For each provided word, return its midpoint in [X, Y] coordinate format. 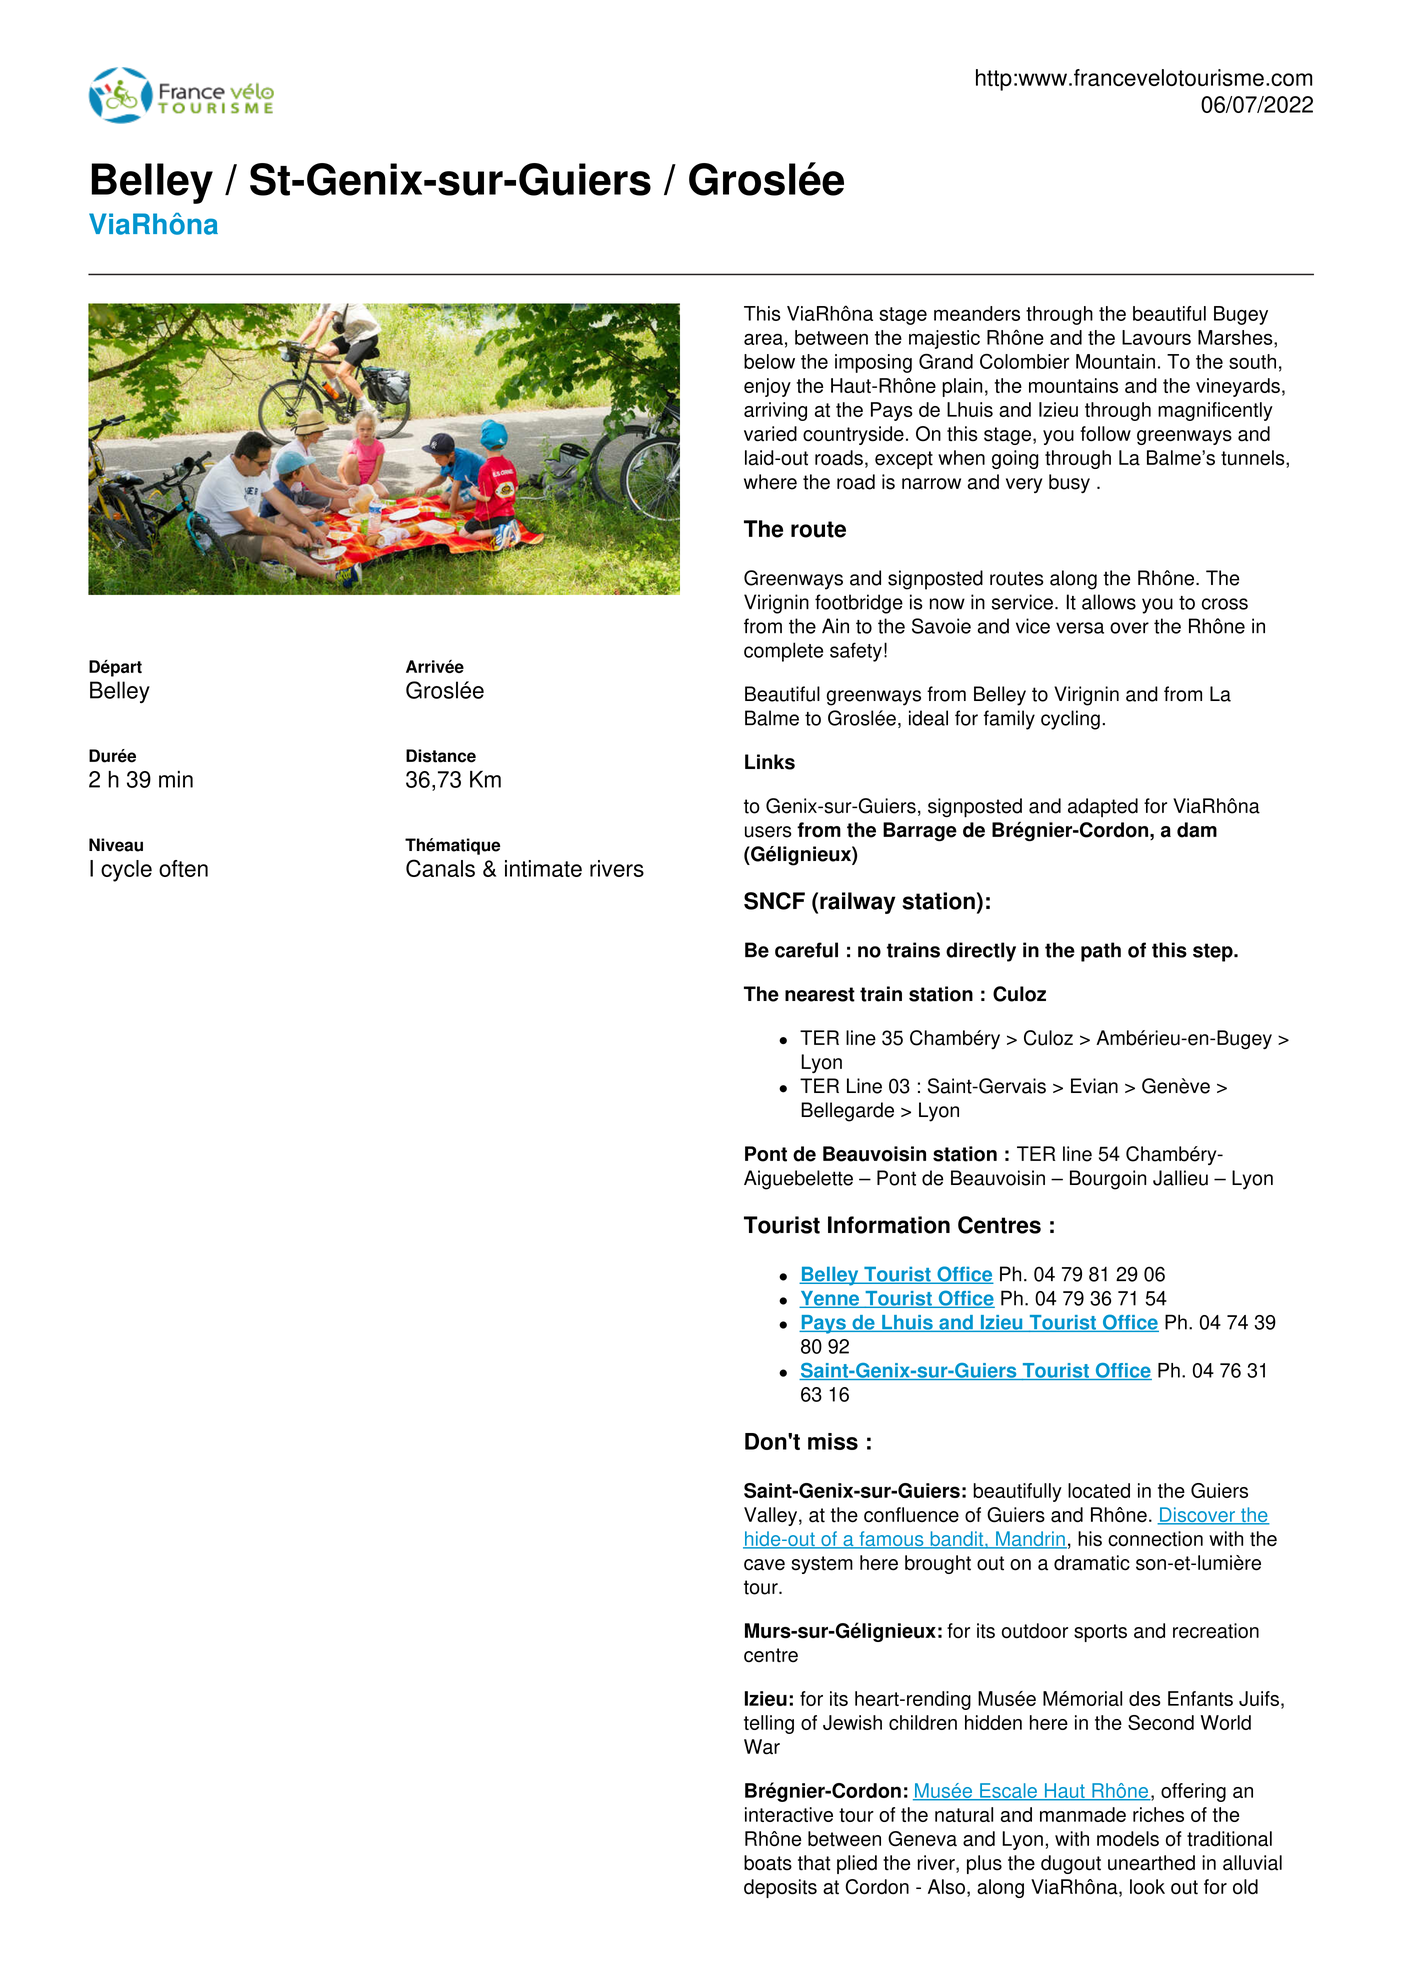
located [1099, 1490]
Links [770, 762]
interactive [789, 1814]
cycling [1070, 720]
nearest [820, 994]
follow [1105, 434]
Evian [1094, 1086]
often [183, 868]
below [769, 361]
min [176, 779]
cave [764, 1565]
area [763, 339]
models [1128, 1839]
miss [833, 1441]
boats [768, 1863]
